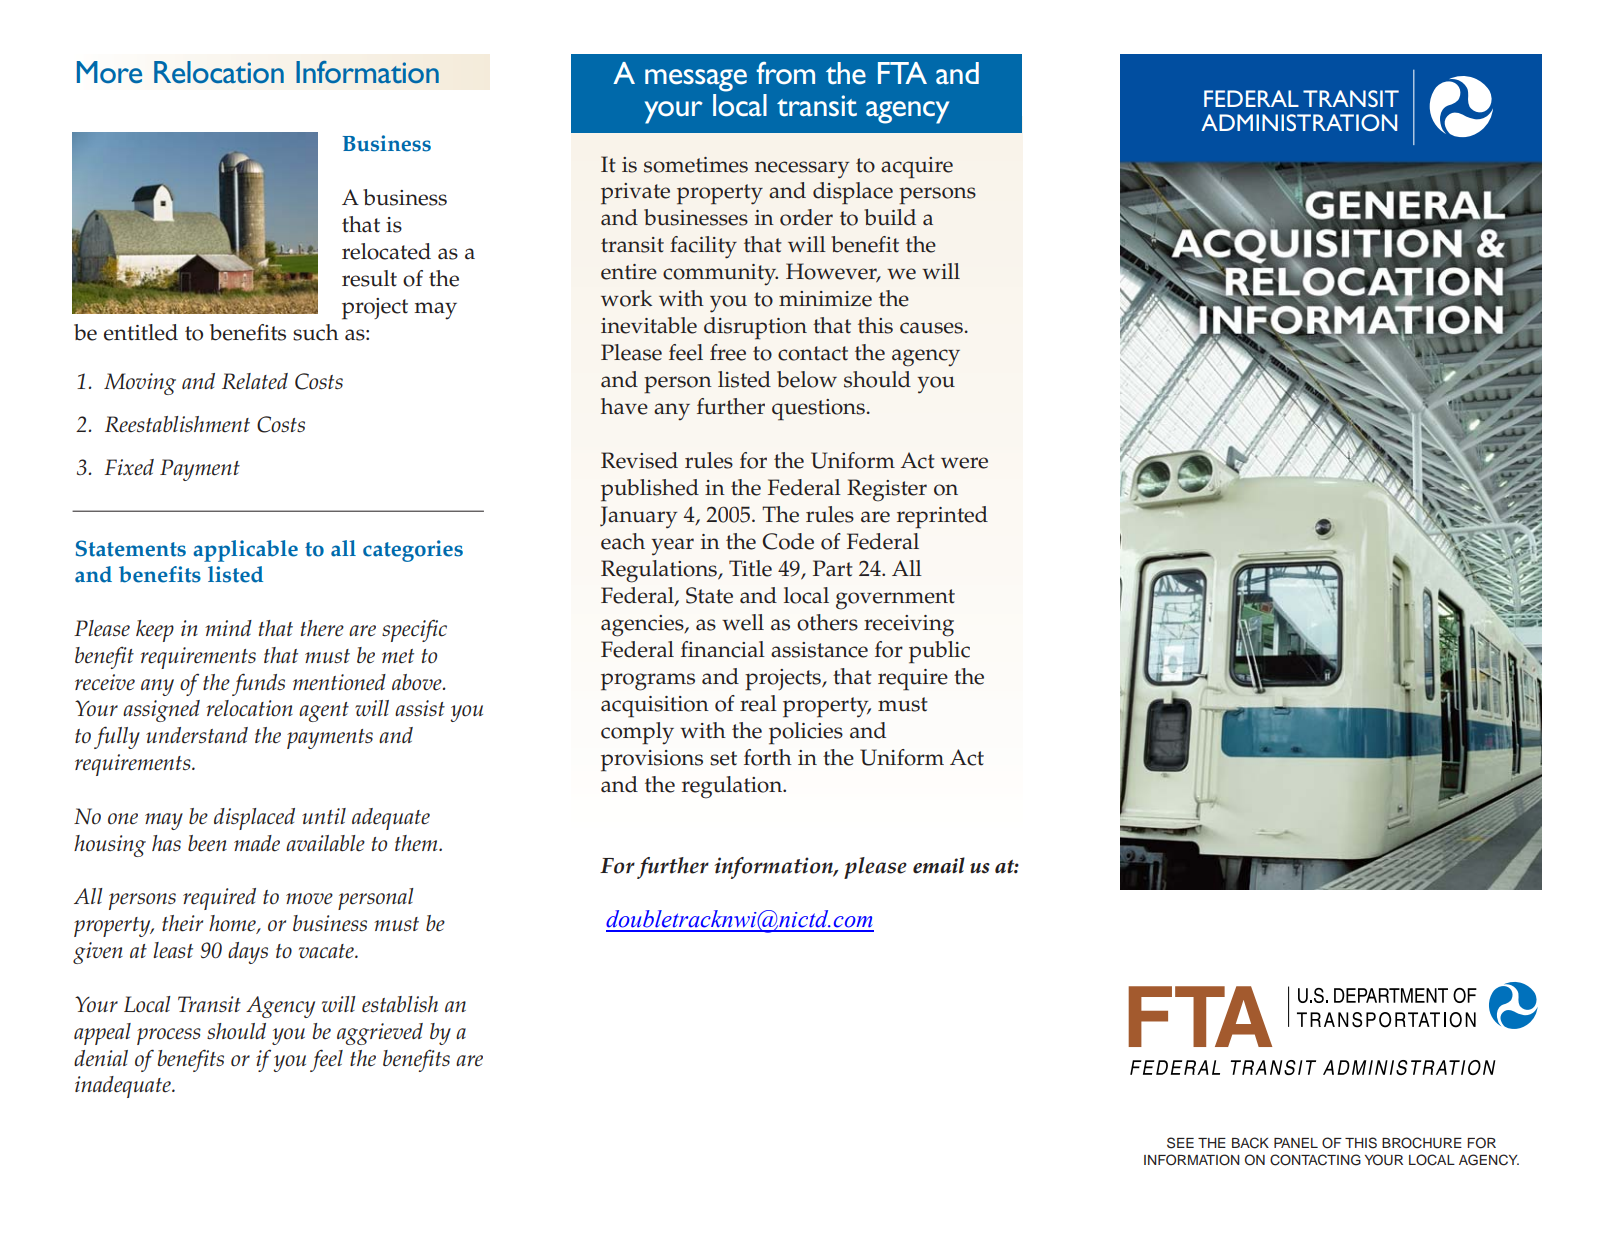  I want to click on process, so click(169, 1036).
